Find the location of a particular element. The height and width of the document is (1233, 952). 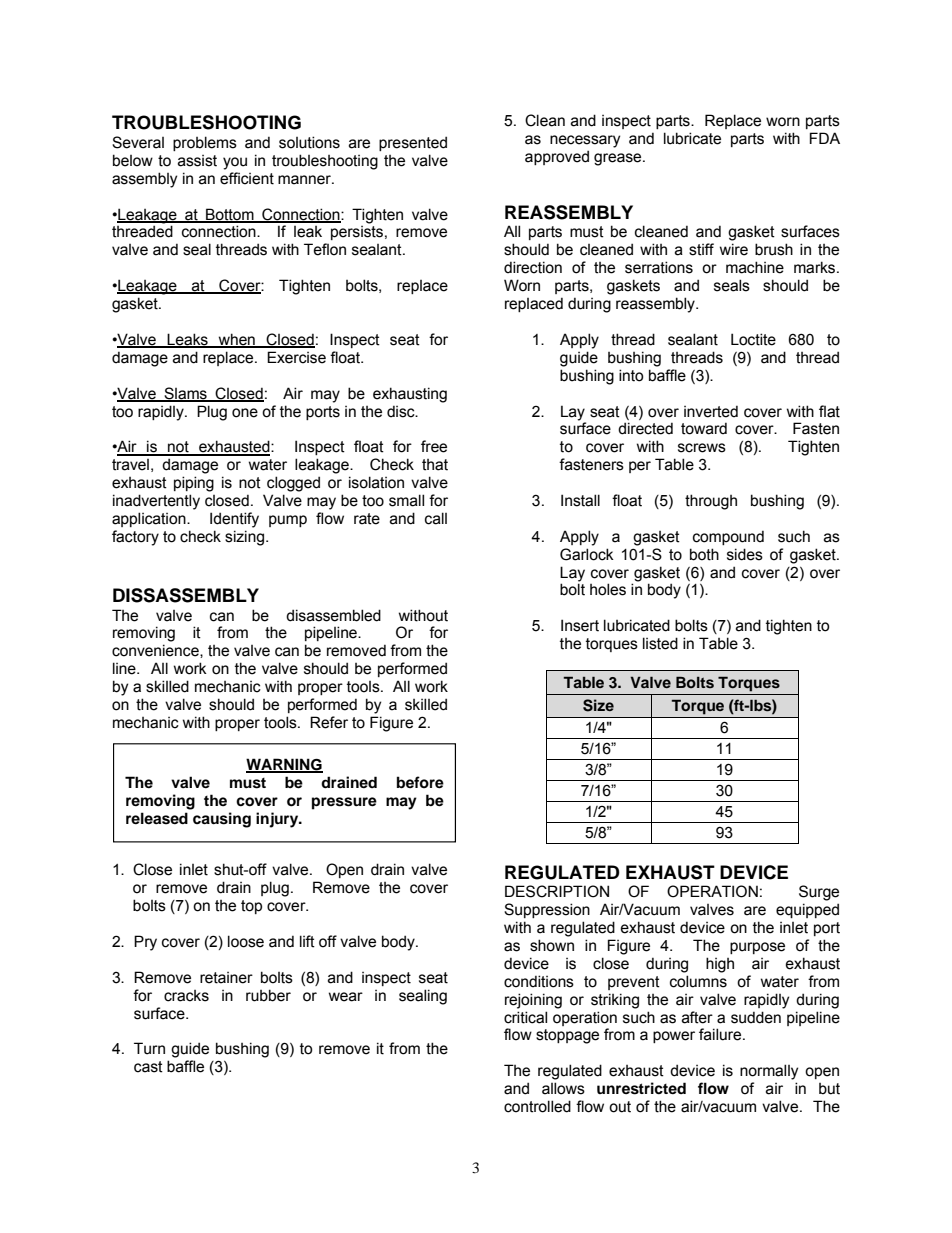

presented is located at coordinates (413, 143).
